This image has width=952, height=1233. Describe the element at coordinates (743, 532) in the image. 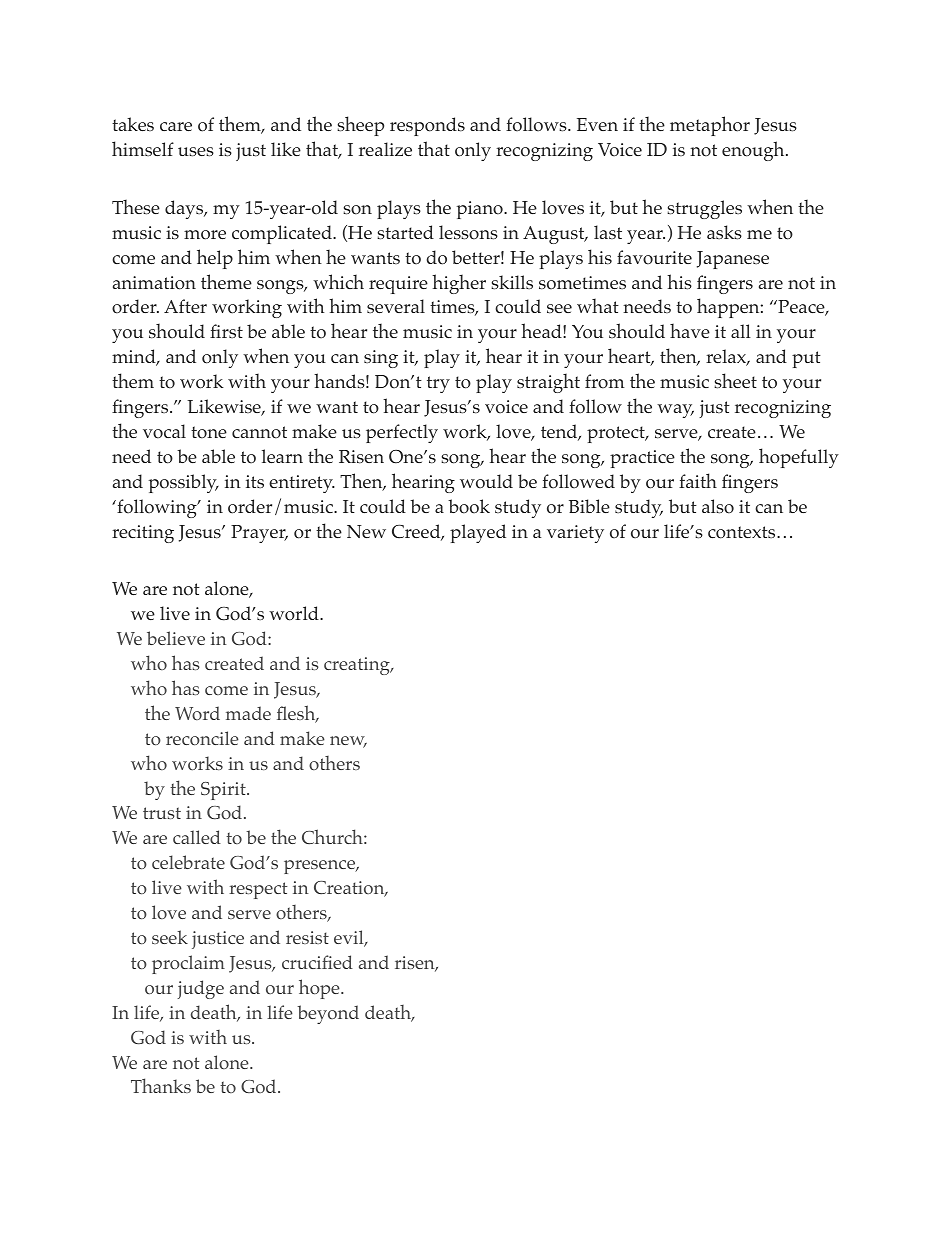

I see `contexts` at that location.
